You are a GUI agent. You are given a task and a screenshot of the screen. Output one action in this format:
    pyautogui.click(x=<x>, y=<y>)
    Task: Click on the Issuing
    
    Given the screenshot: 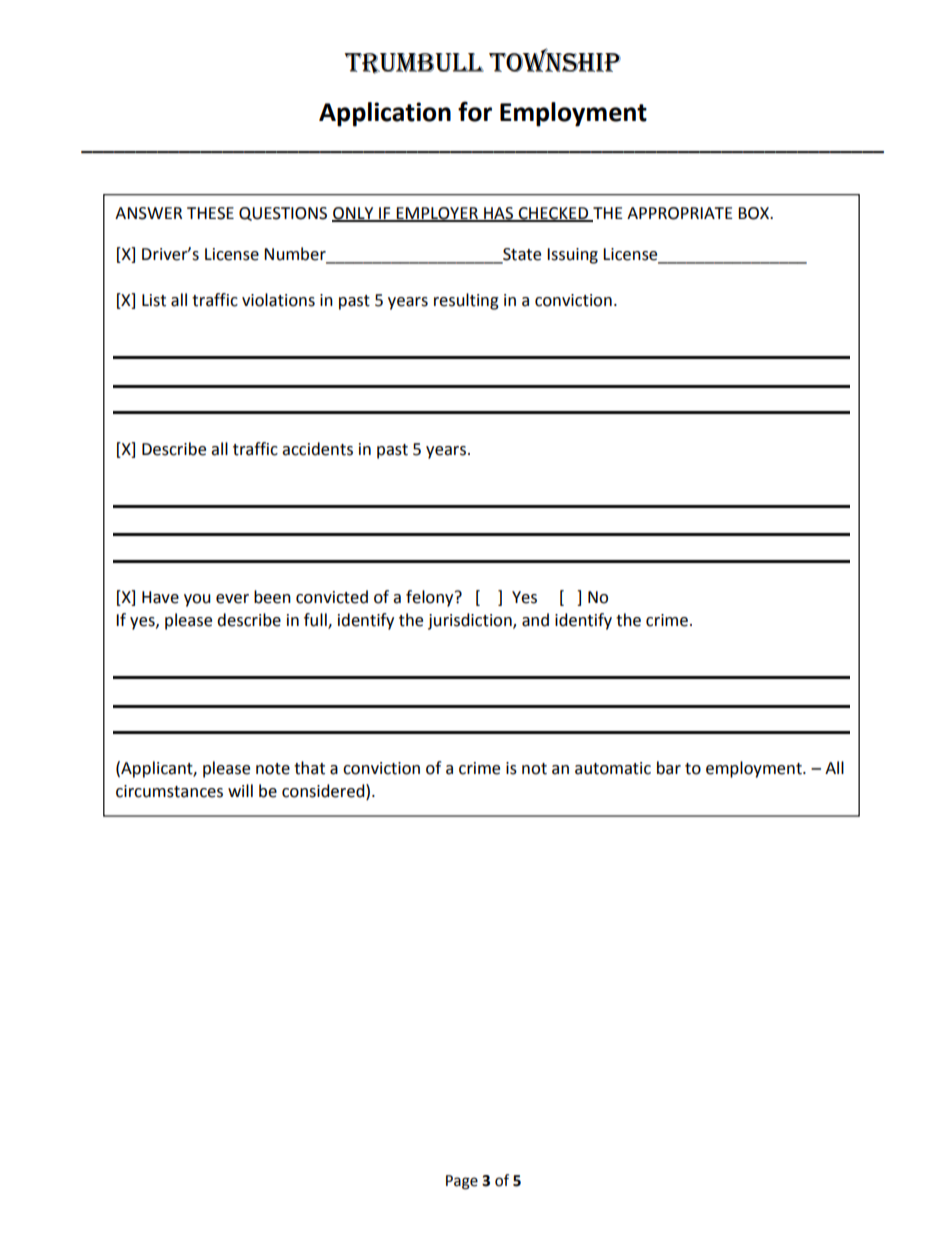 What is the action you would take?
    pyautogui.click(x=572, y=256)
